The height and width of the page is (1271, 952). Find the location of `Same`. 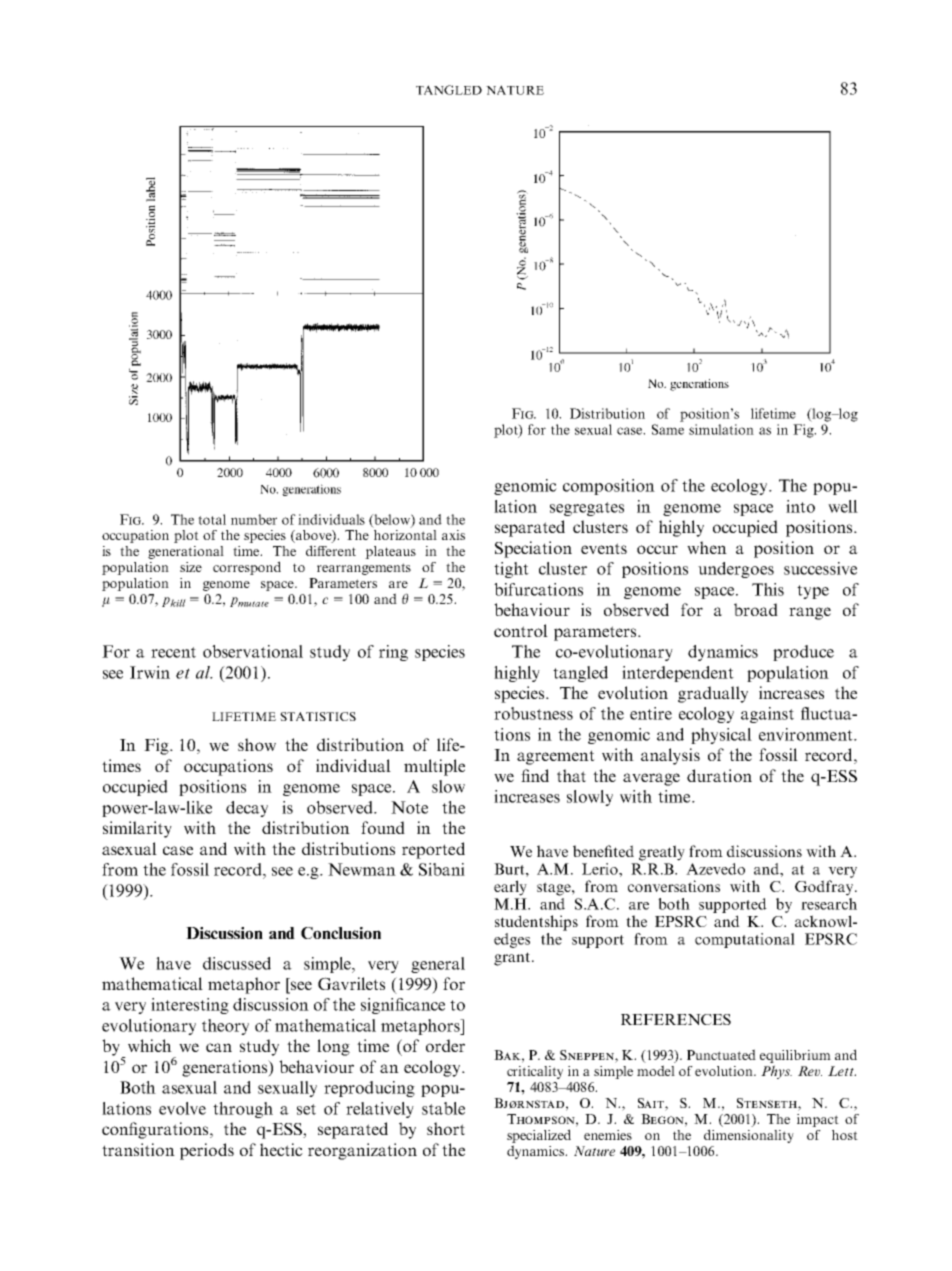

Same is located at coordinates (668, 429).
